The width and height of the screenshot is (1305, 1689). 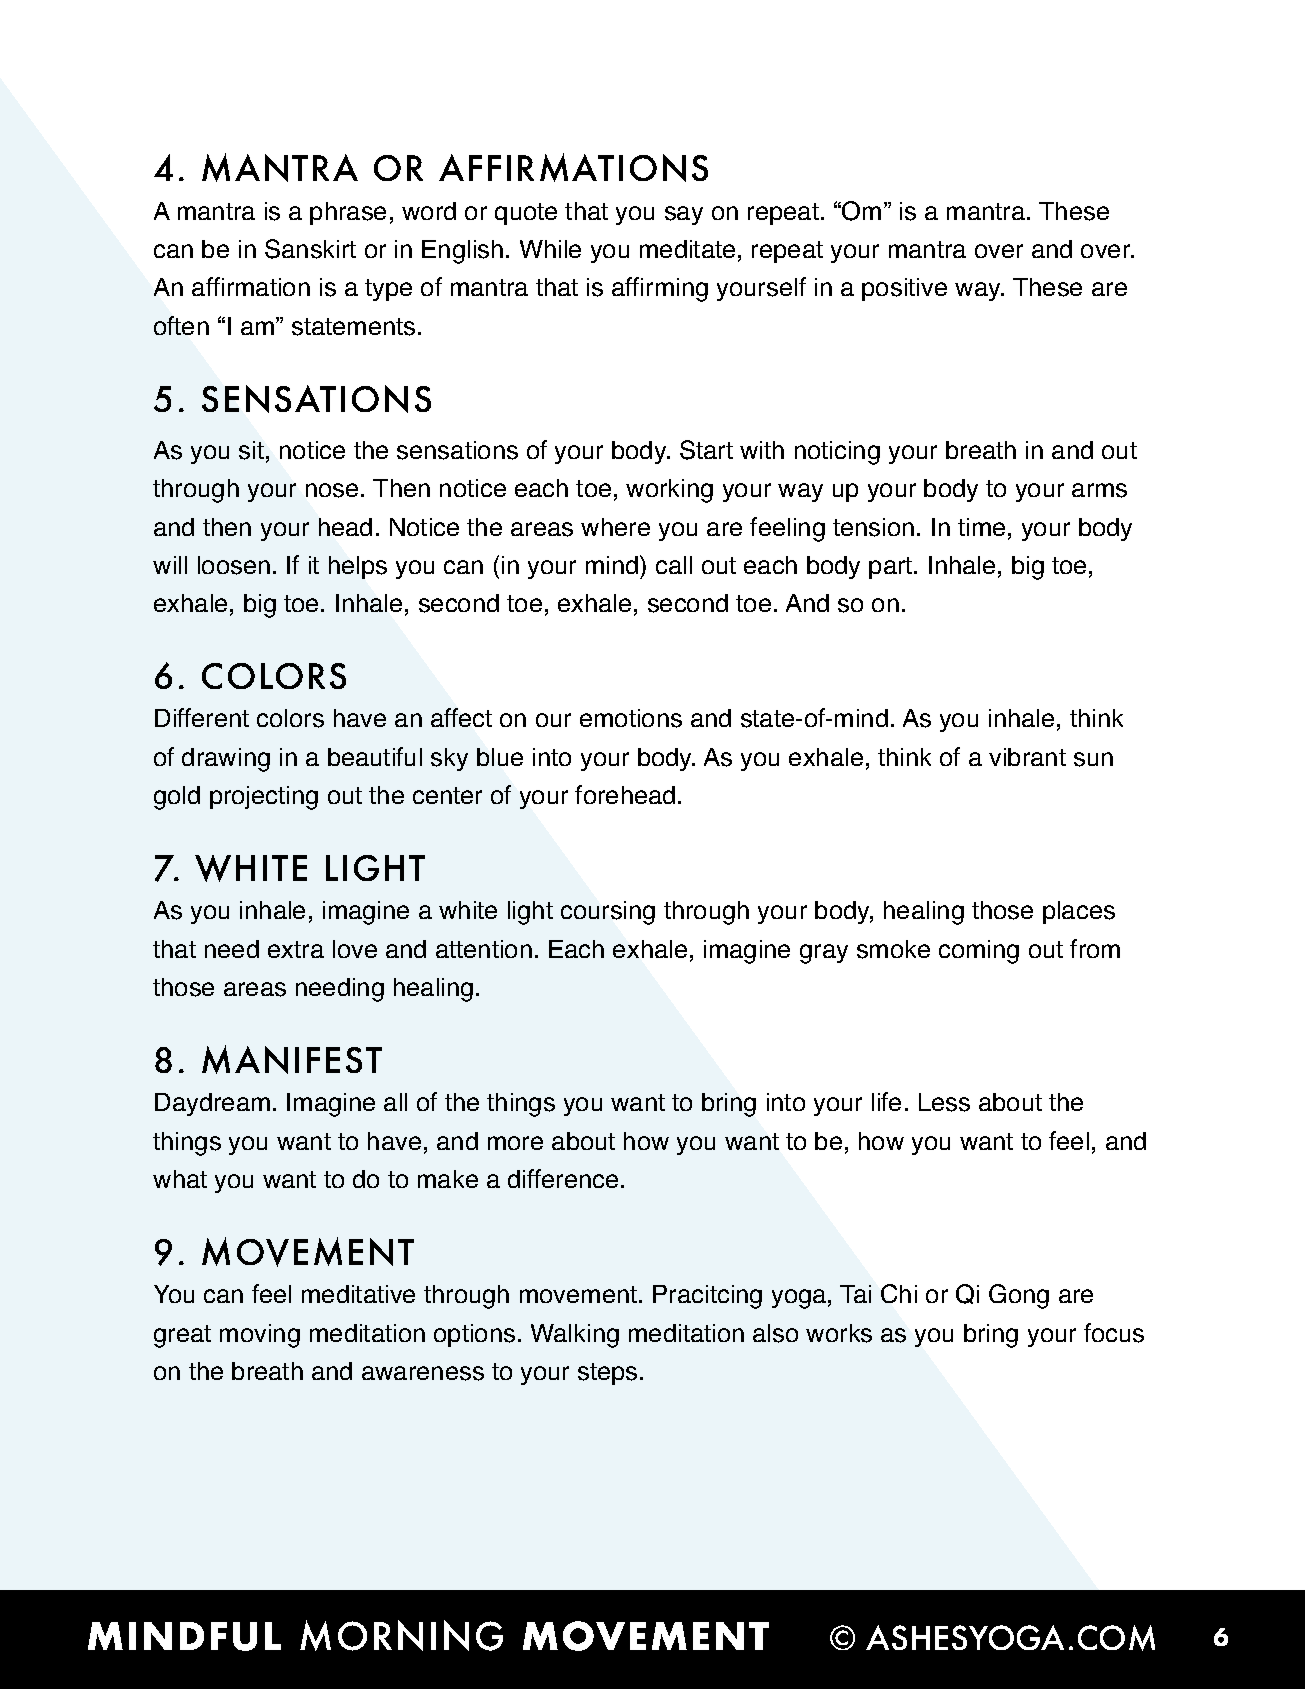 What do you see at coordinates (401, 1635) in the screenshot?
I see `MORNING` at bounding box center [401, 1635].
